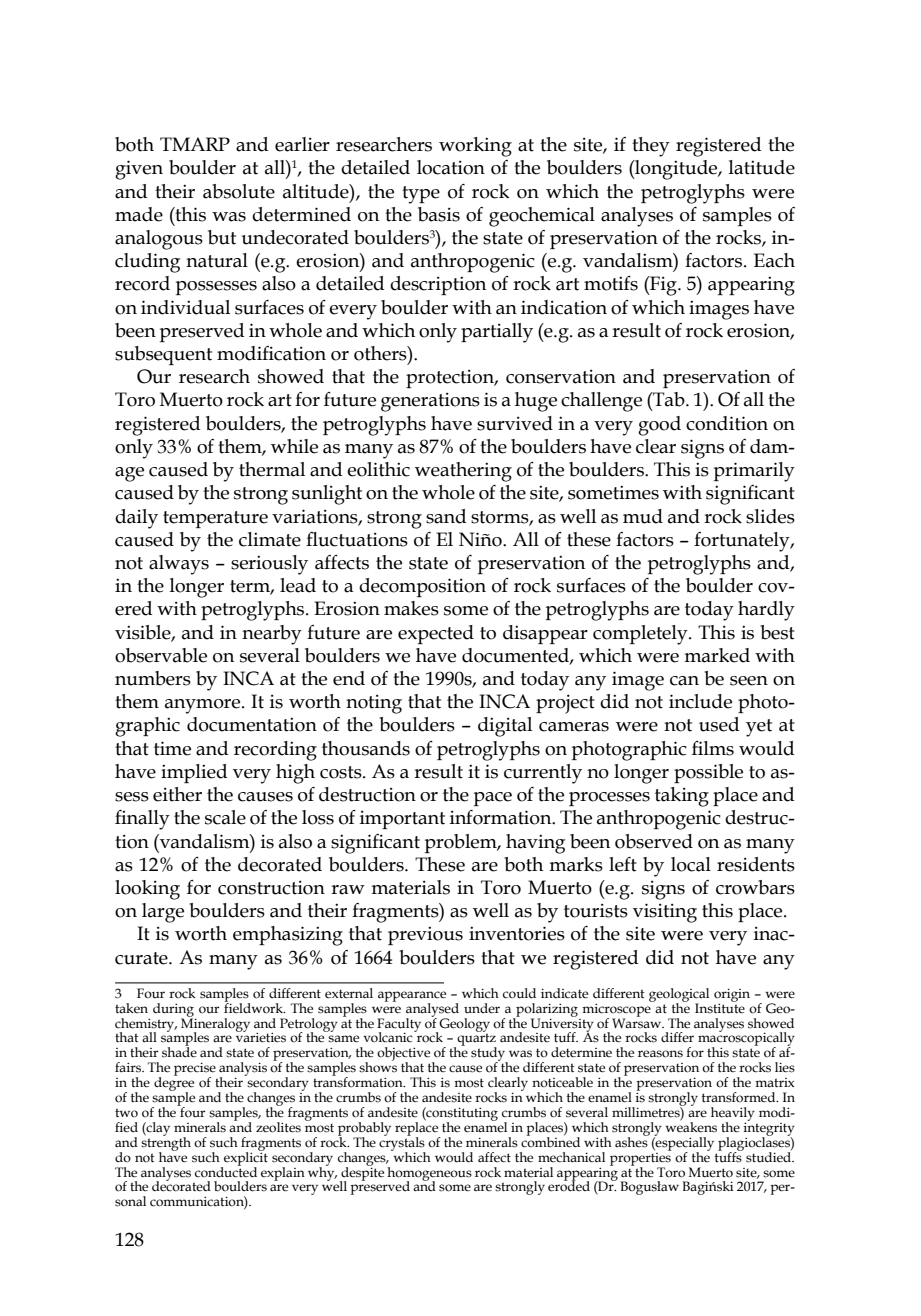 The width and height of the screenshot is (921, 1316). Describe the element at coordinates (475, 147) in the screenshot. I see `working` at that location.
